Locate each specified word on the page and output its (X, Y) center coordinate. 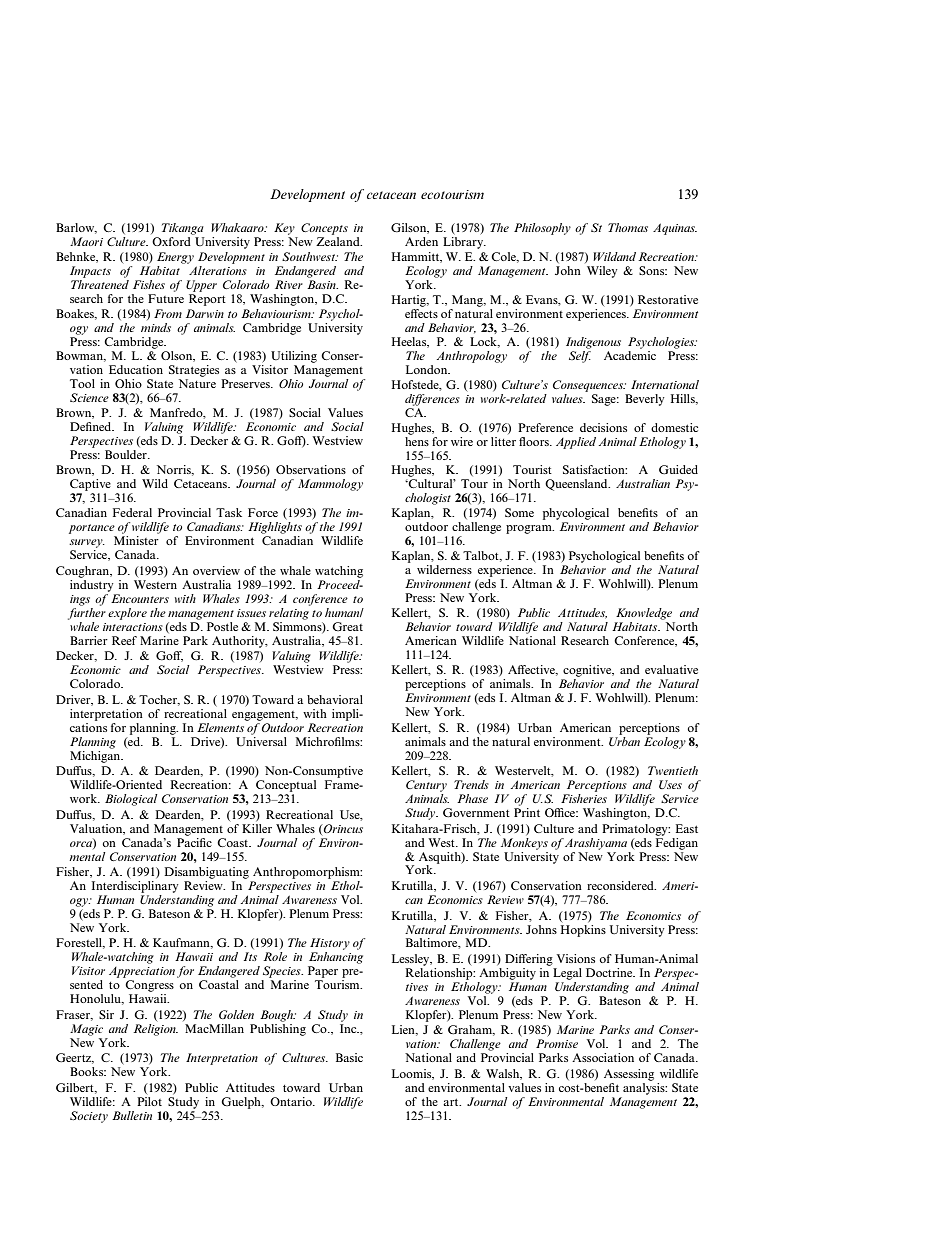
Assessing (629, 1075)
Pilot (149, 1101)
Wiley (602, 272)
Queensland (577, 485)
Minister (136, 540)
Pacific (194, 841)
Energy (175, 258)
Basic (349, 1057)
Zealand (339, 241)
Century (426, 786)
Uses (670, 784)
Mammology (330, 485)
